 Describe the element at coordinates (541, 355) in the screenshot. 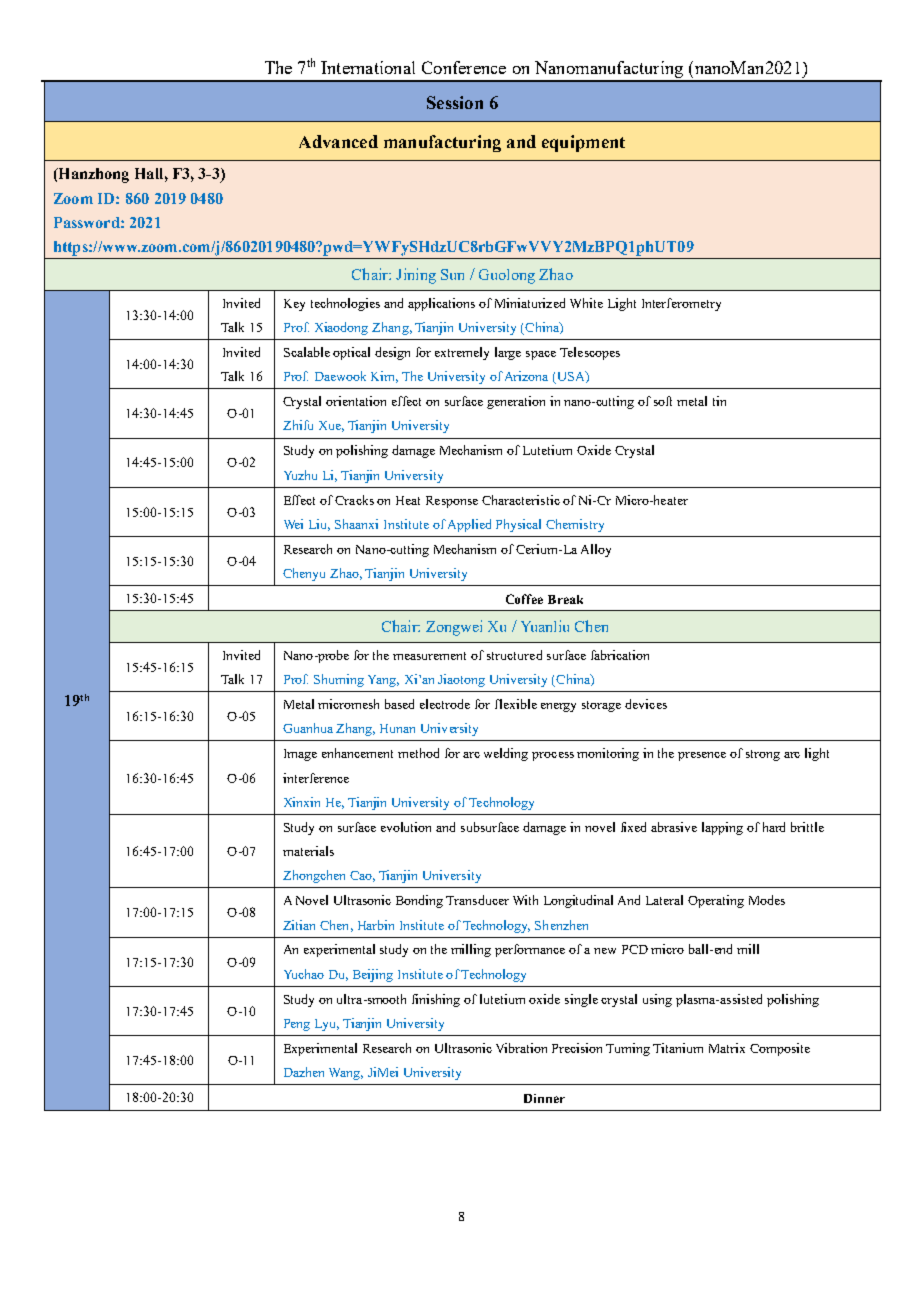

I see `space` at that location.
